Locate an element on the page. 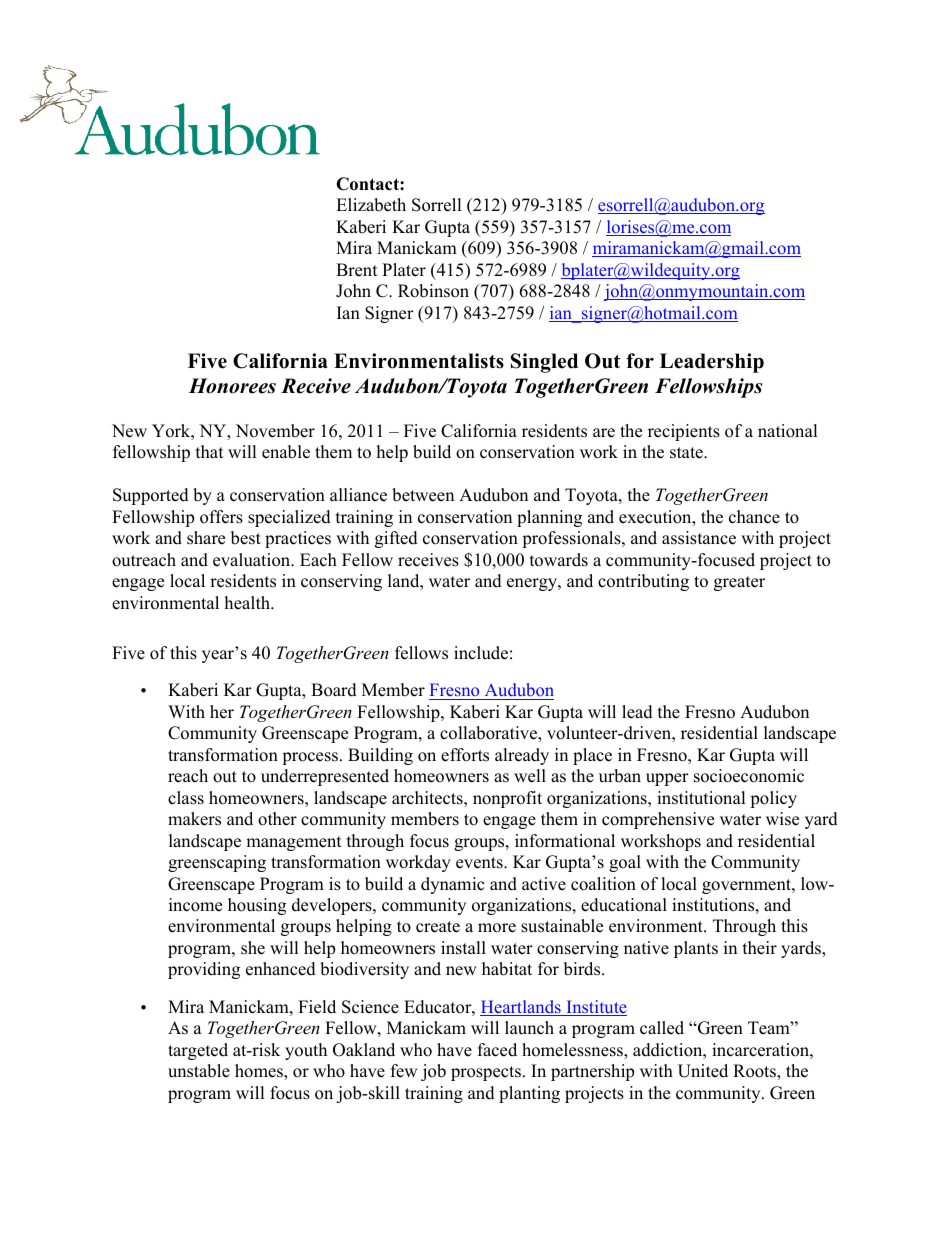  Robinson is located at coordinates (433, 291).
